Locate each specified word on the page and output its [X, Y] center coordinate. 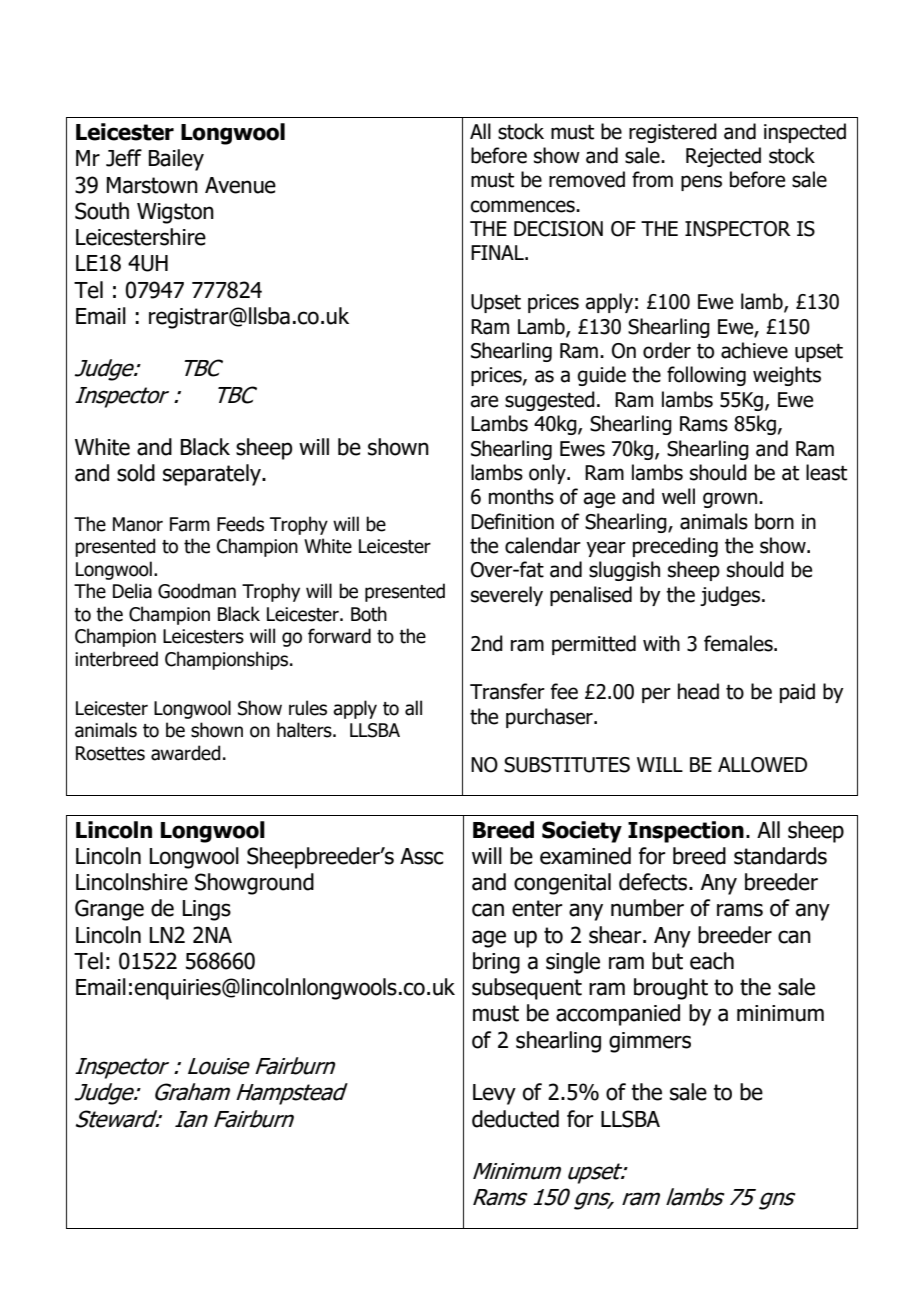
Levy [494, 1094]
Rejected [723, 157]
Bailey [176, 160]
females [739, 643]
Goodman [197, 591]
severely [507, 596]
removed [587, 179]
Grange [109, 910]
